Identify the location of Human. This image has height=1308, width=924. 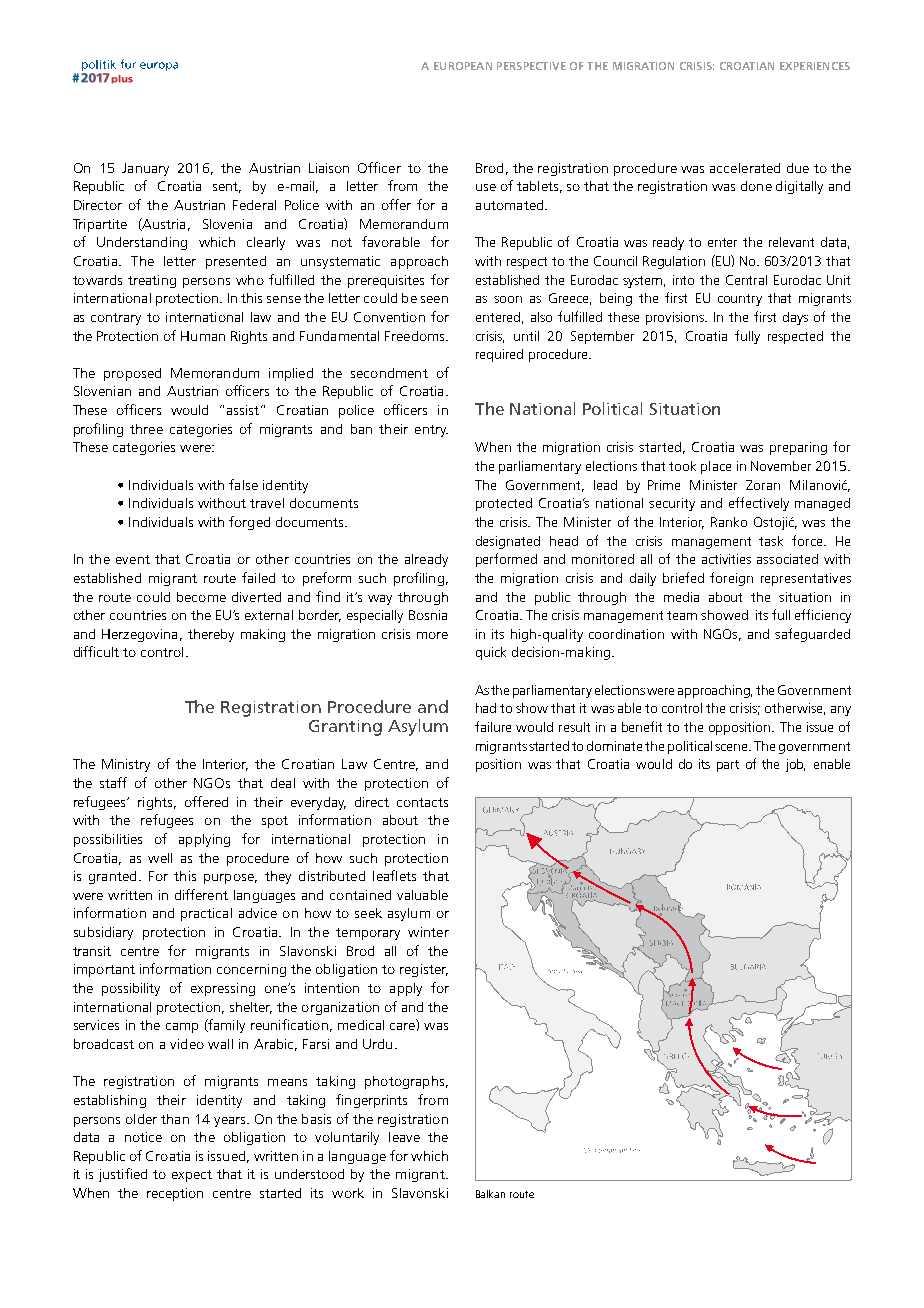
(203, 336).
